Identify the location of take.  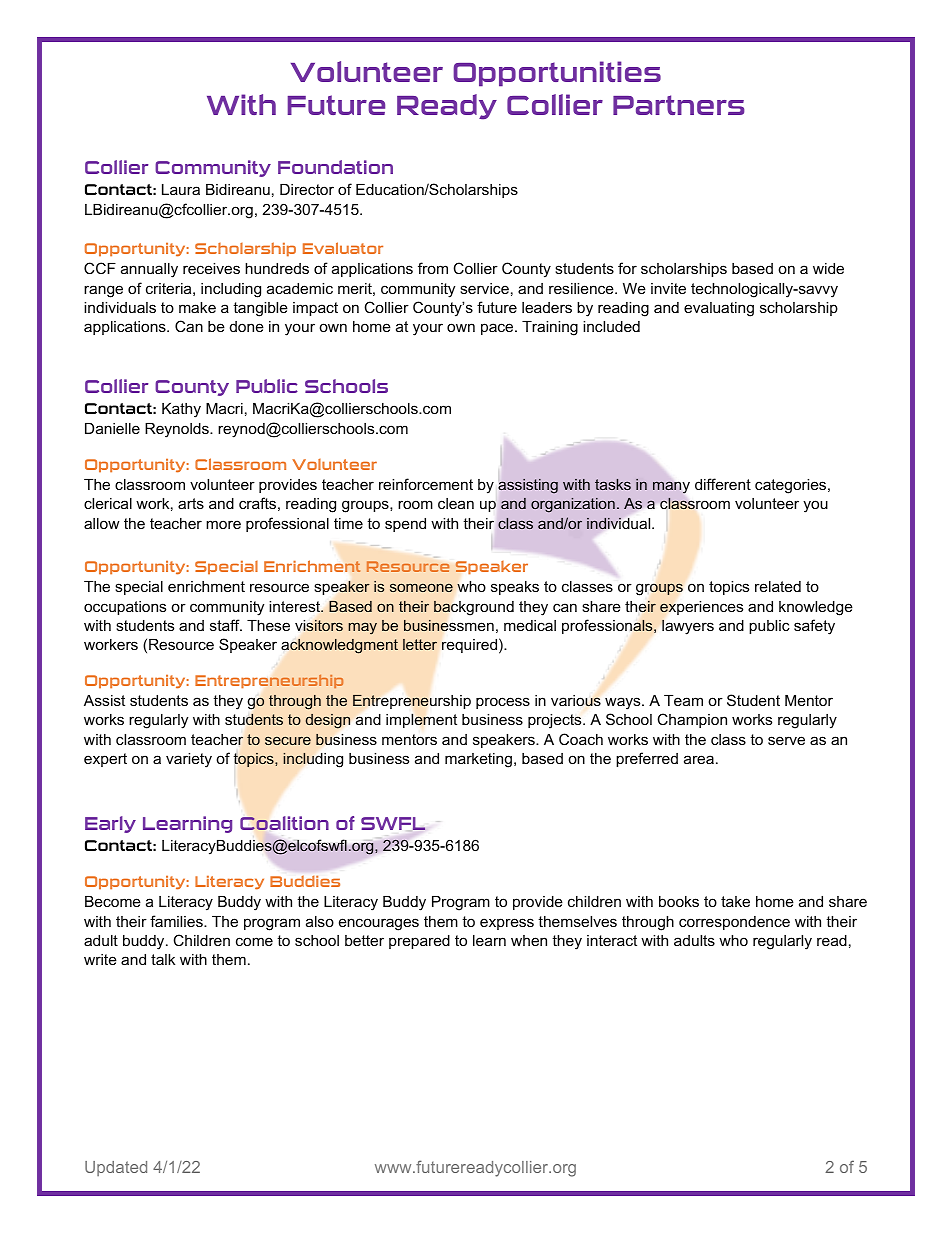
(735, 901).
